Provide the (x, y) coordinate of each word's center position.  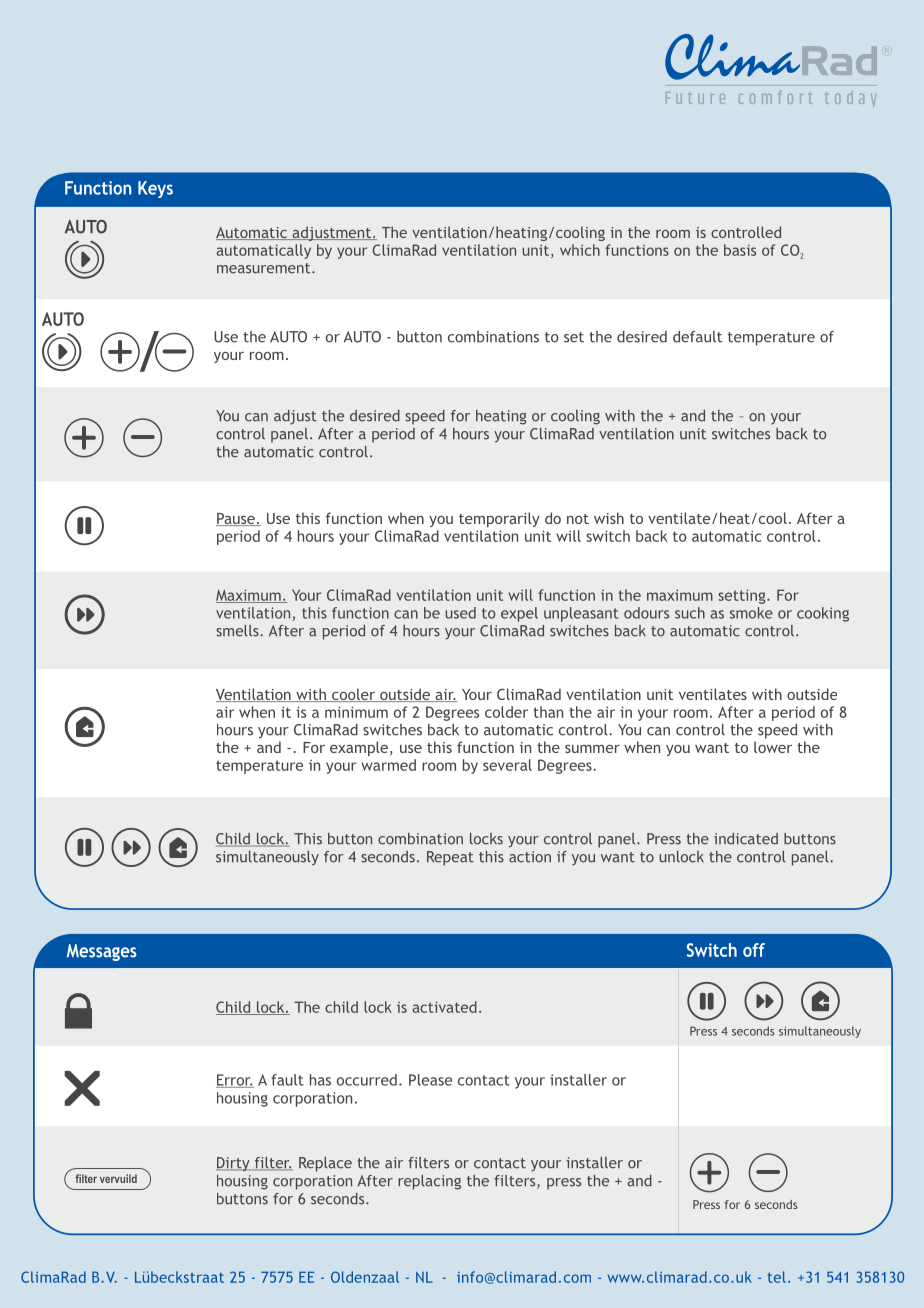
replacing (429, 1182)
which (580, 250)
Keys (155, 189)
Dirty (234, 1164)
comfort (776, 97)
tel (777, 1277)
